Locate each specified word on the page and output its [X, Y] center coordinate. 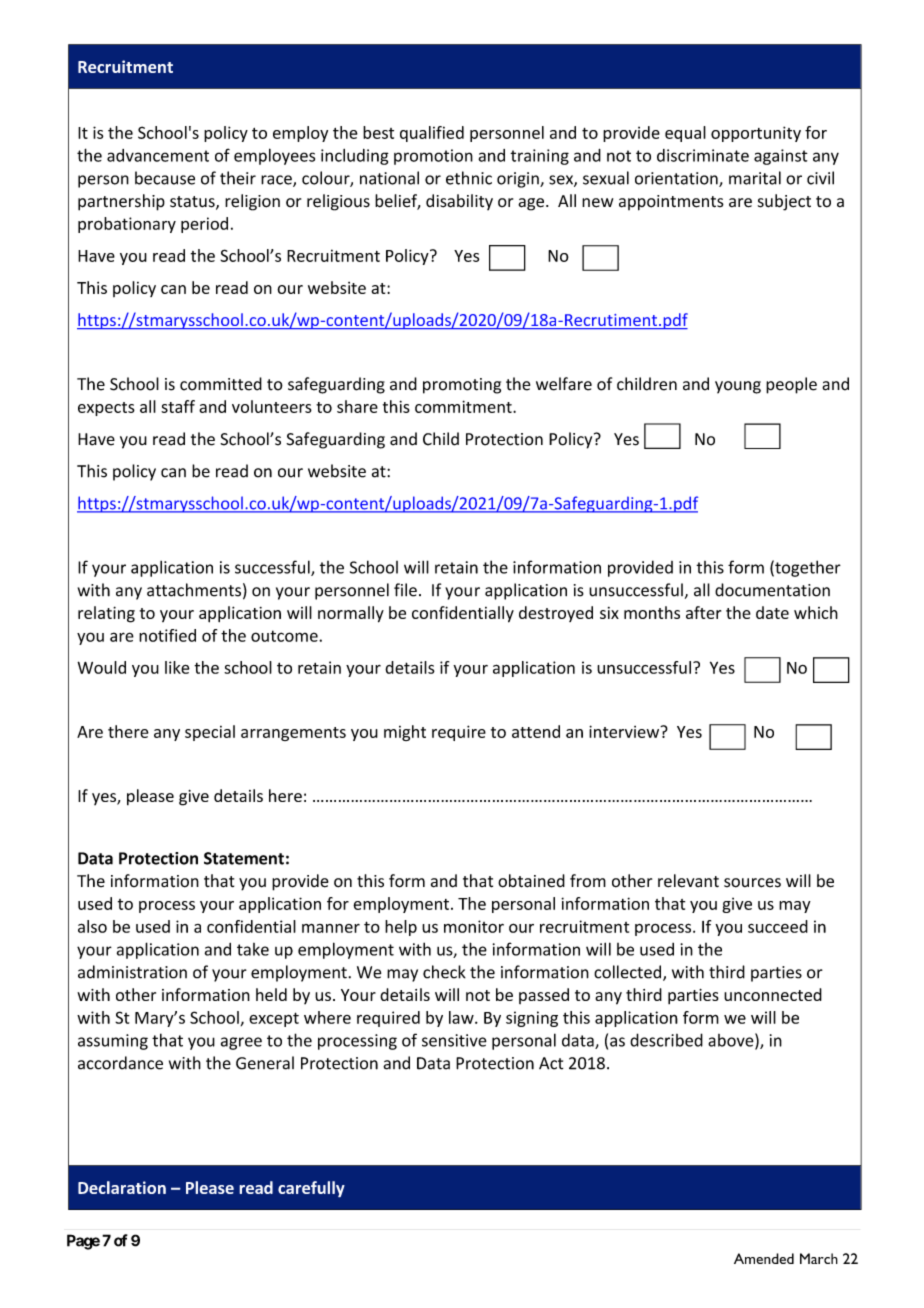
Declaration [122, 1187]
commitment [464, 406]
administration [132, 972]
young [738, 387]
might [405, 733]
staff [178, 406]
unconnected [773, 994]
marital [755, 178]
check [444, 972]
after [703, 612]
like [177, 667]
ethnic [469, 178]
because [165, 178]
